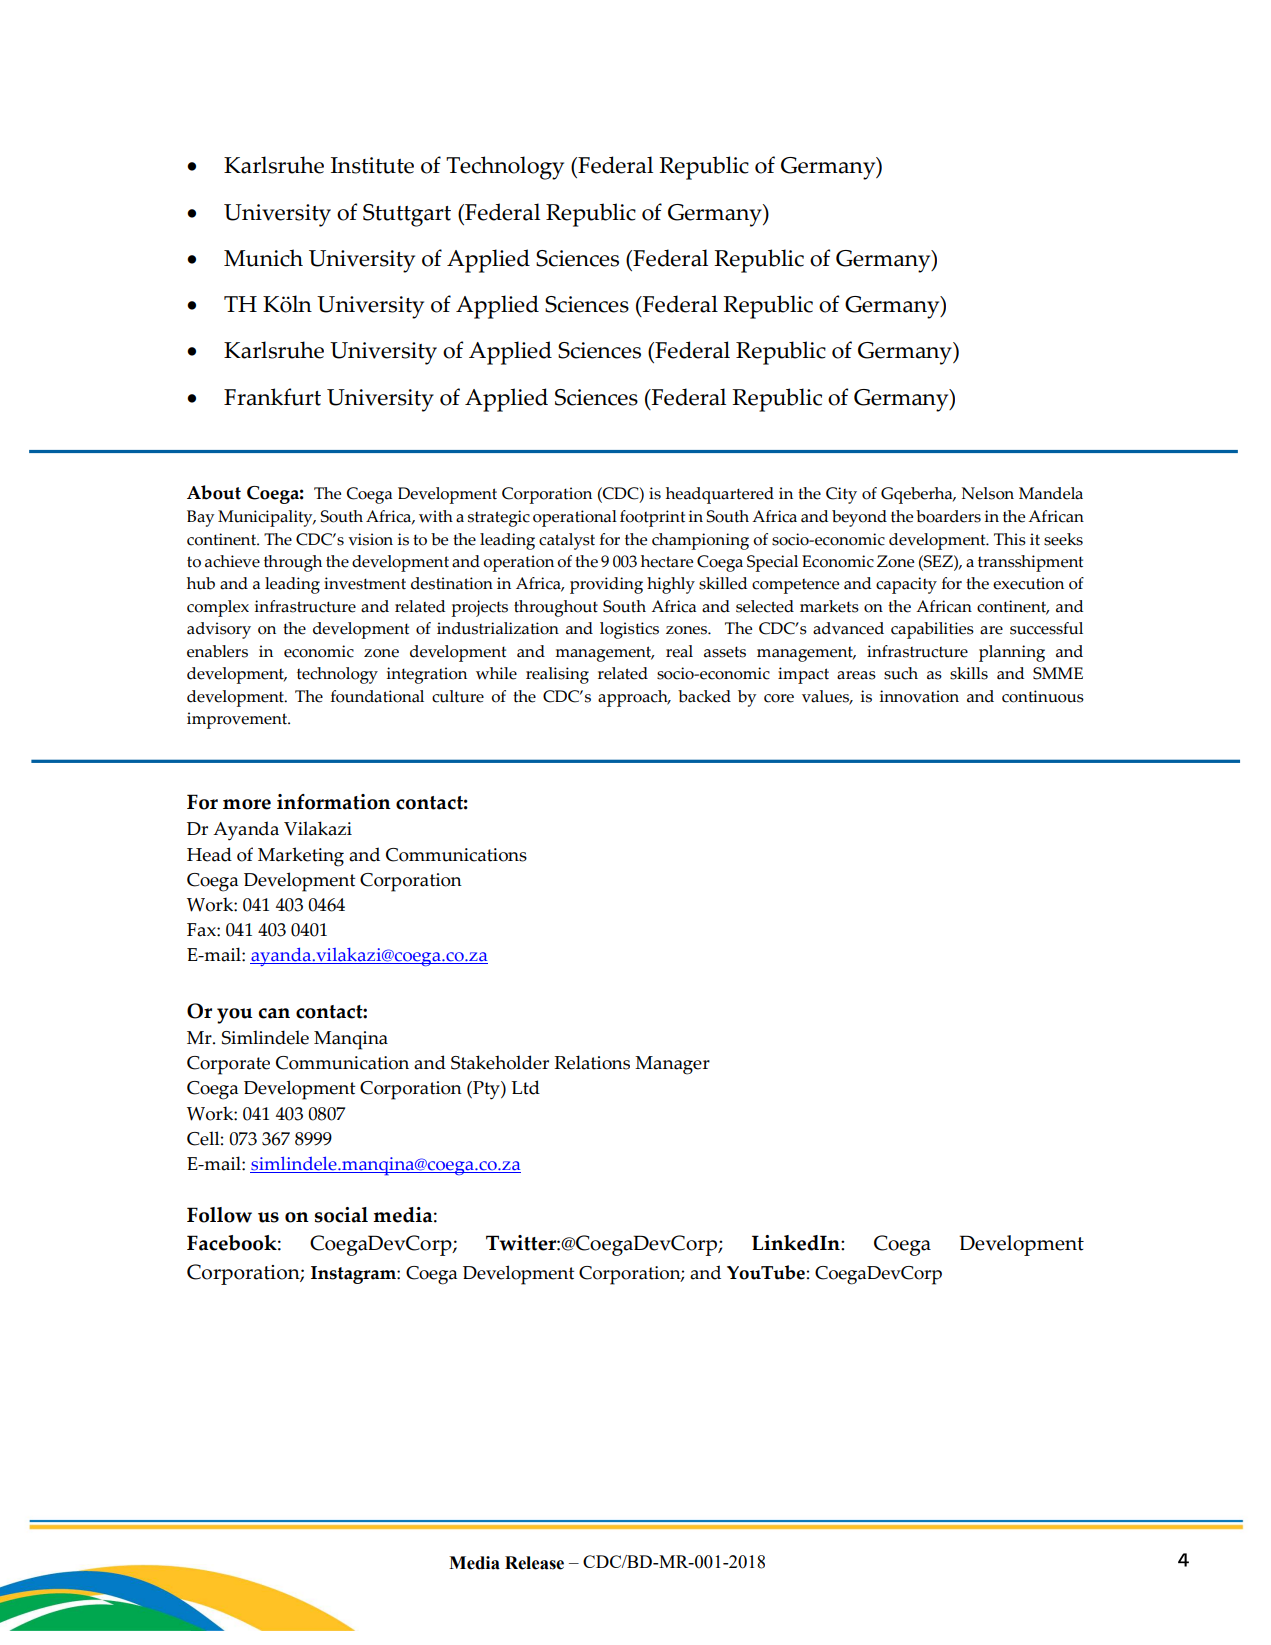 This document has width=1271, height=1645. What do you see at coordinates (407, 215) in the document?
I see `Stuttgart` at bounding box center [407, 215].
